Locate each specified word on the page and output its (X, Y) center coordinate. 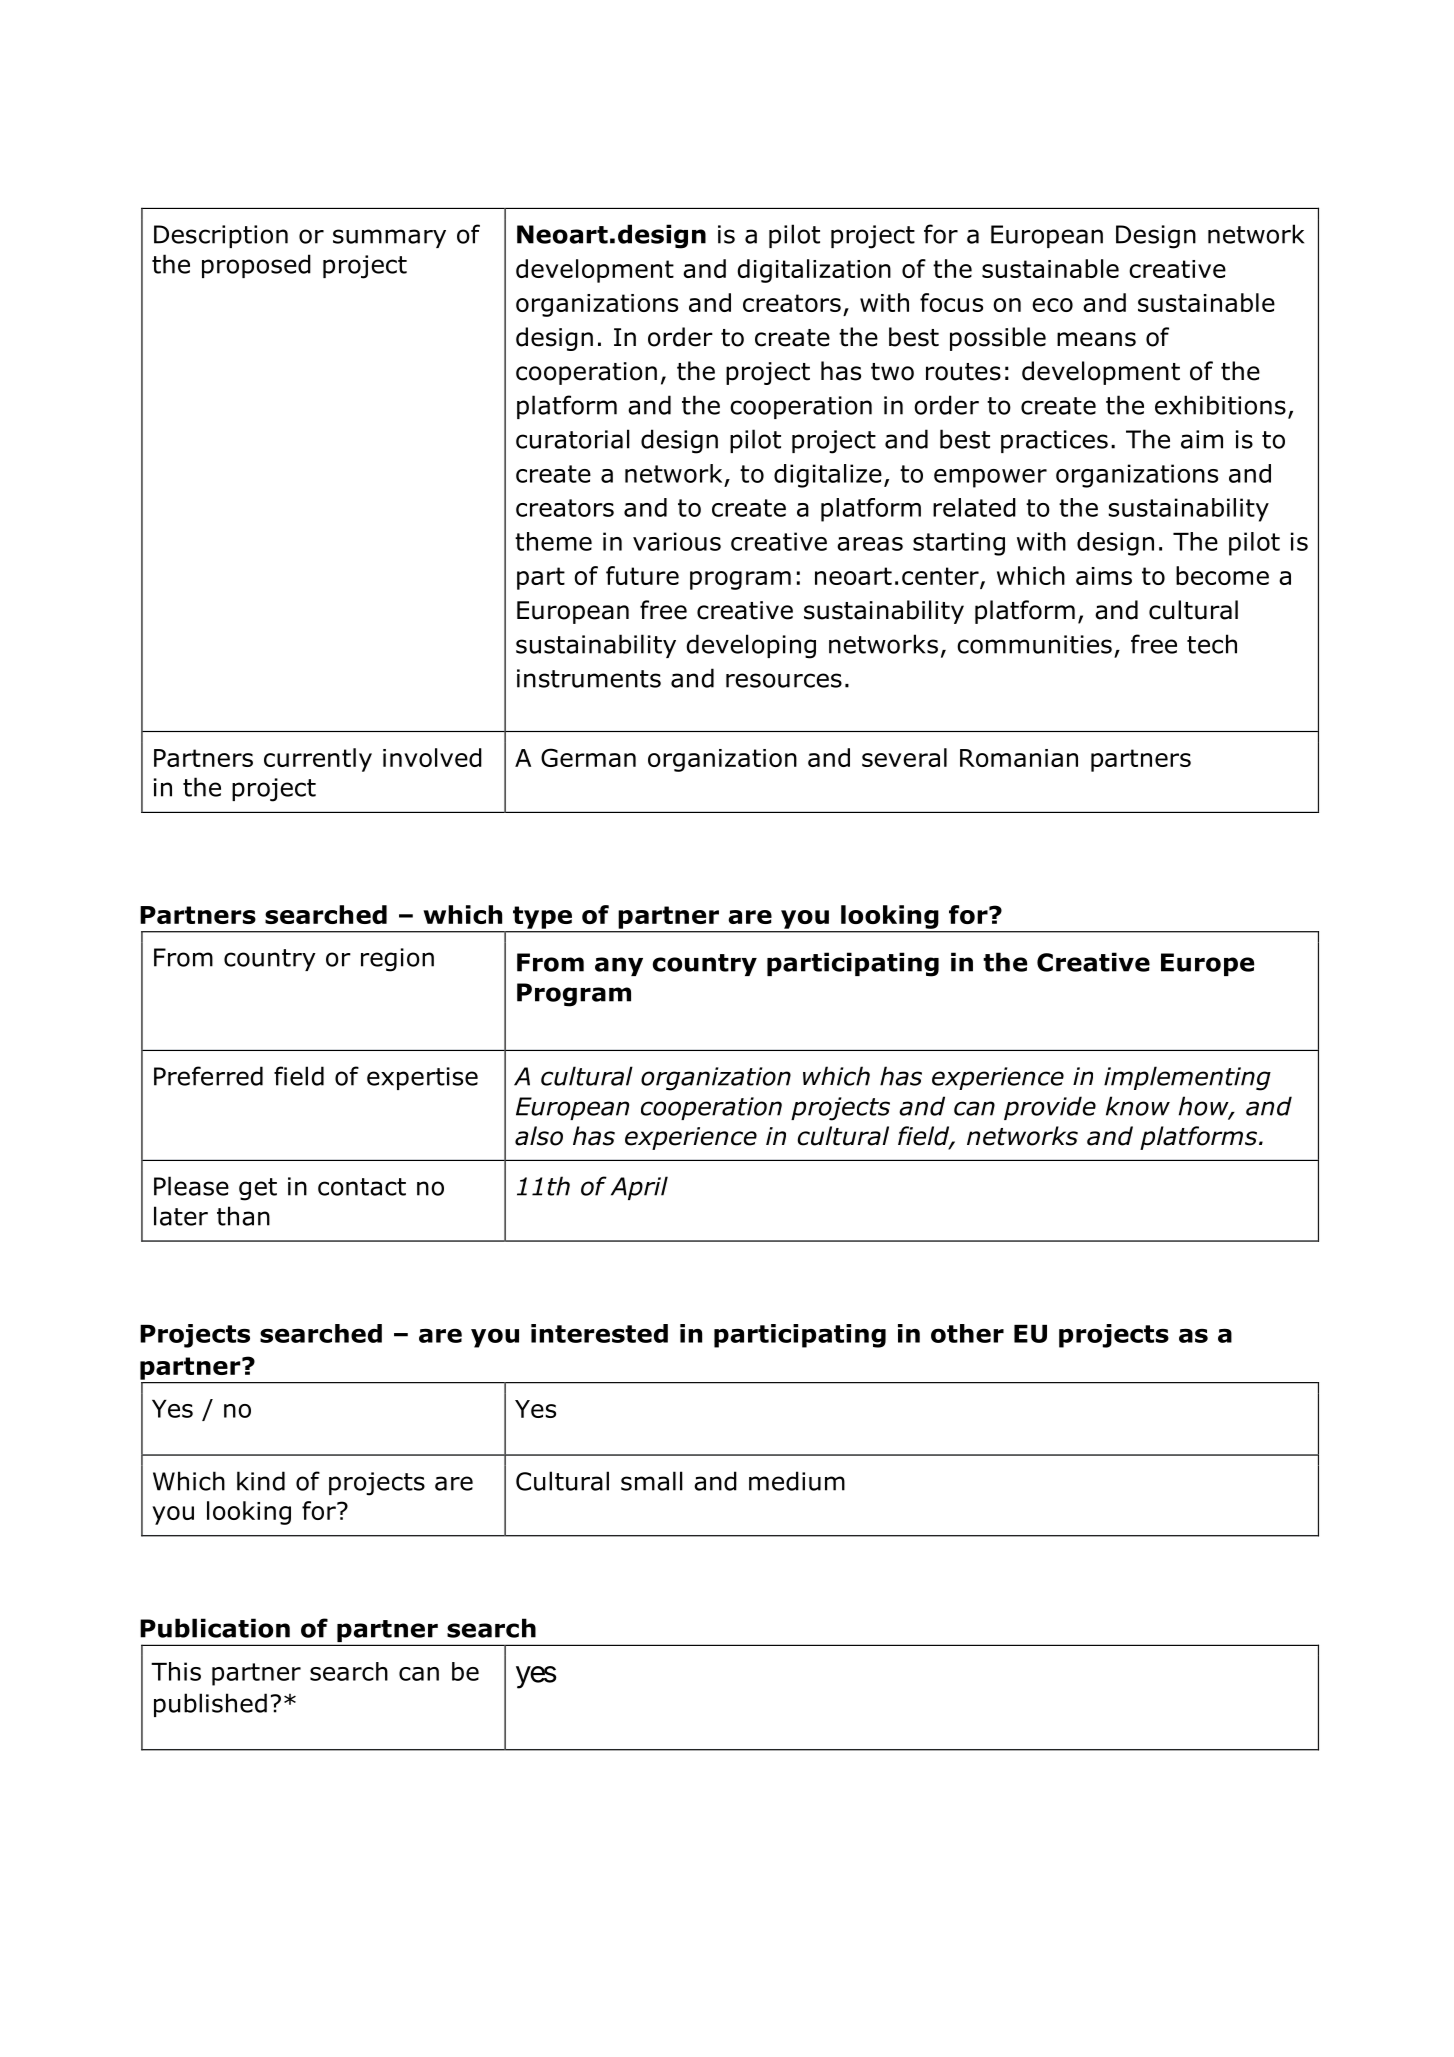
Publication (215, 1628)
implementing (1187, 1078)
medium (797, 1481)
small (652, 1481)
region (397, 960)
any (619, 966)
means (1096, 339)
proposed (256, 266)
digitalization (814, 271)
